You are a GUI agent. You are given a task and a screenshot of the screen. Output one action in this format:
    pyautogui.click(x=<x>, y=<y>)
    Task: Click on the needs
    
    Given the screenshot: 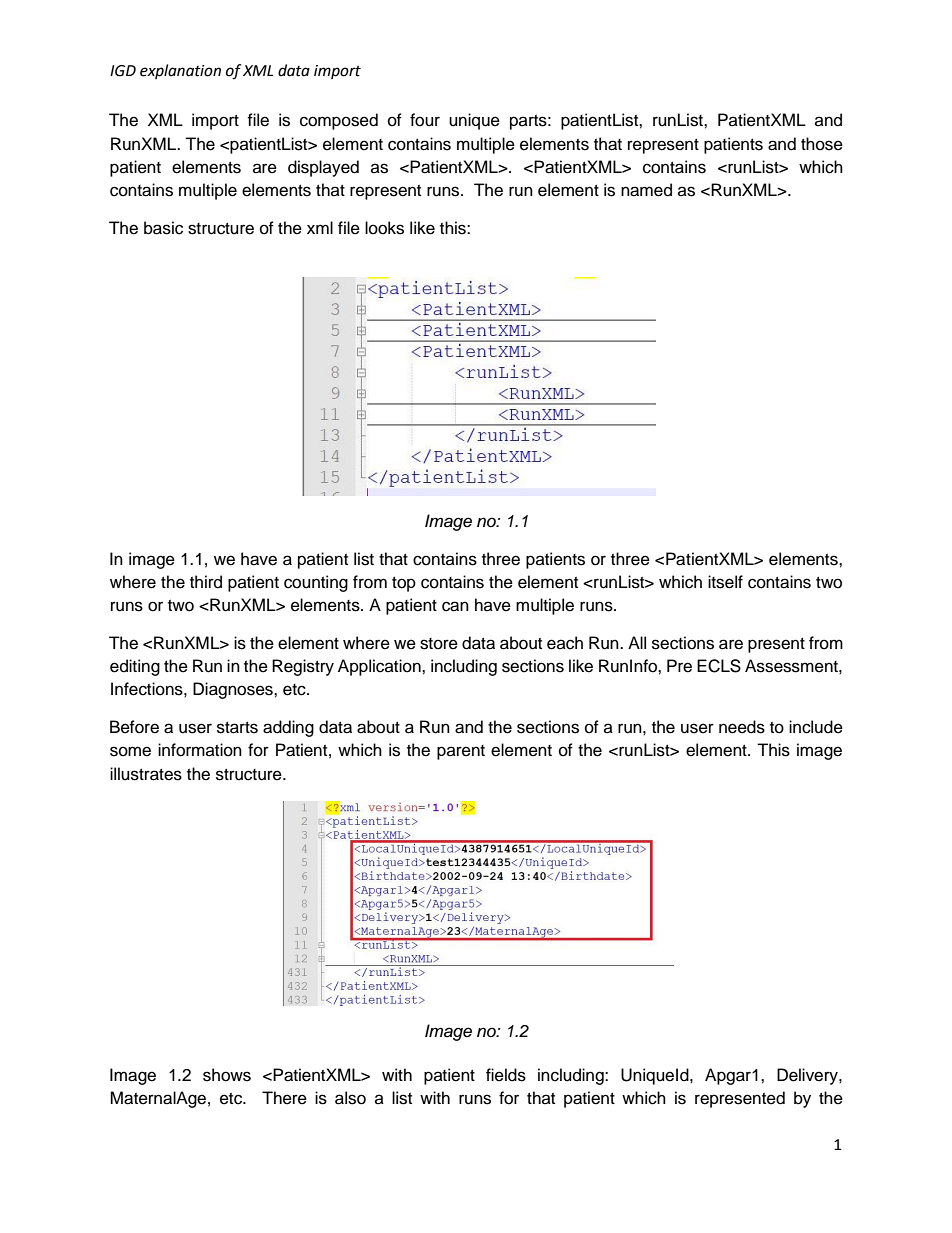 What is the action you would take?
    pyautogui.click(x=742, y=727)
